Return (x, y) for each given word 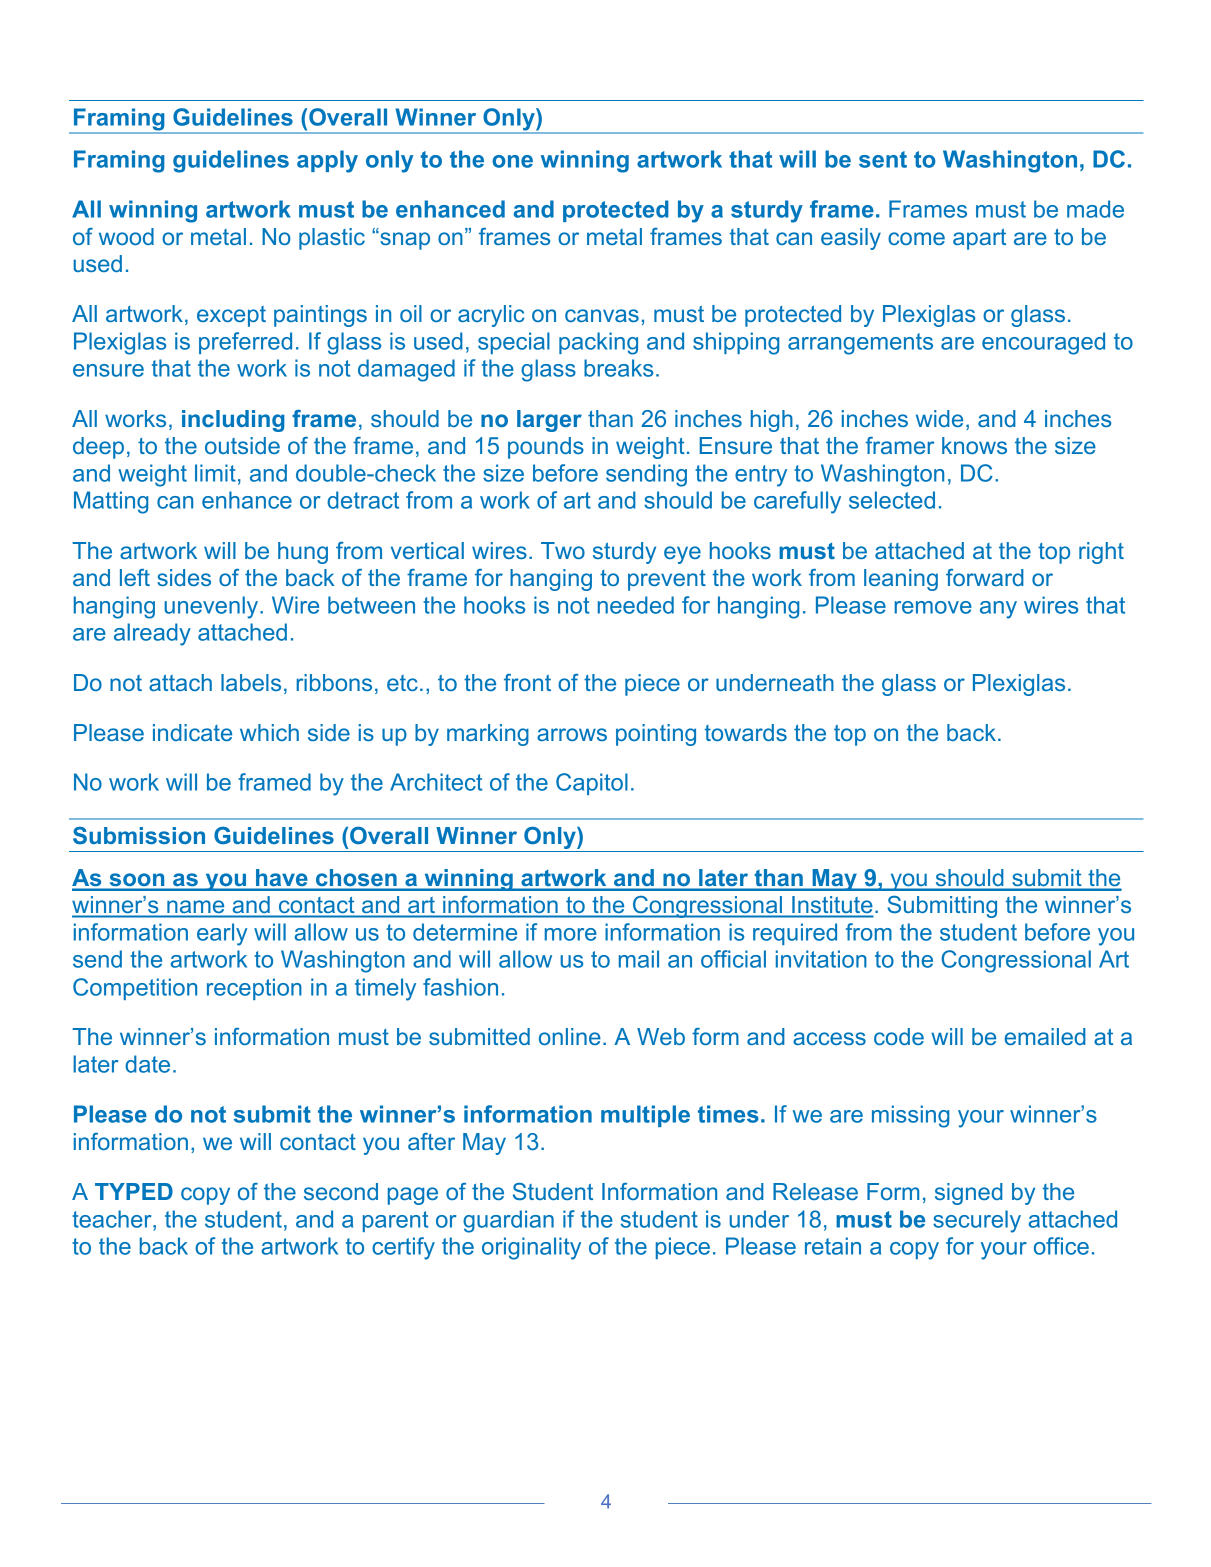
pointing (656, 735)
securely (977, 1221)
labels (251, 682)
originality (531, 1248)
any (998, 610)
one (512, 161)
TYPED (134, 1191)
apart (979, 239)
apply (327, 161)
